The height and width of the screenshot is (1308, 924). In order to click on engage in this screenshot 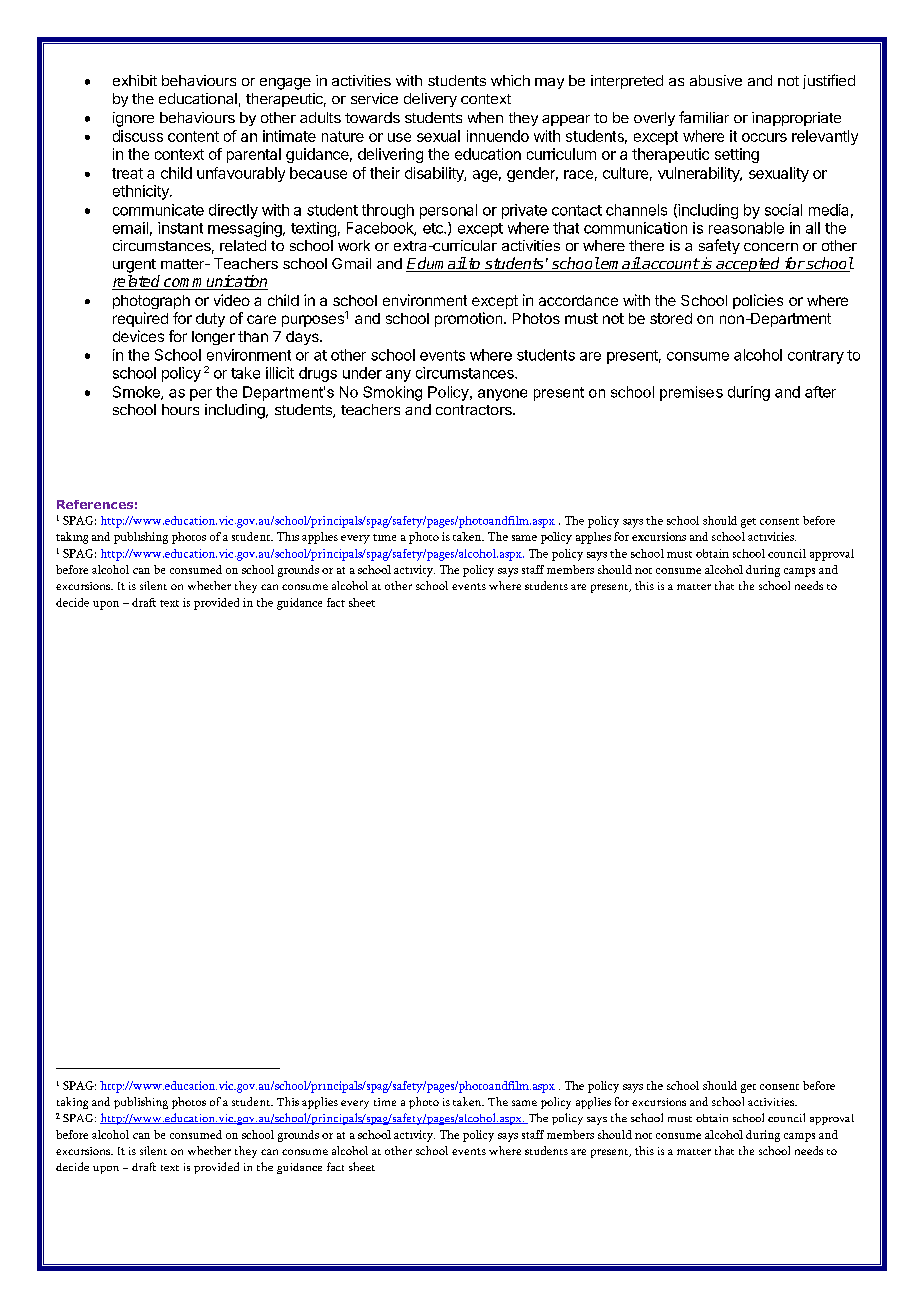, I will do `click(285, 84)`.
